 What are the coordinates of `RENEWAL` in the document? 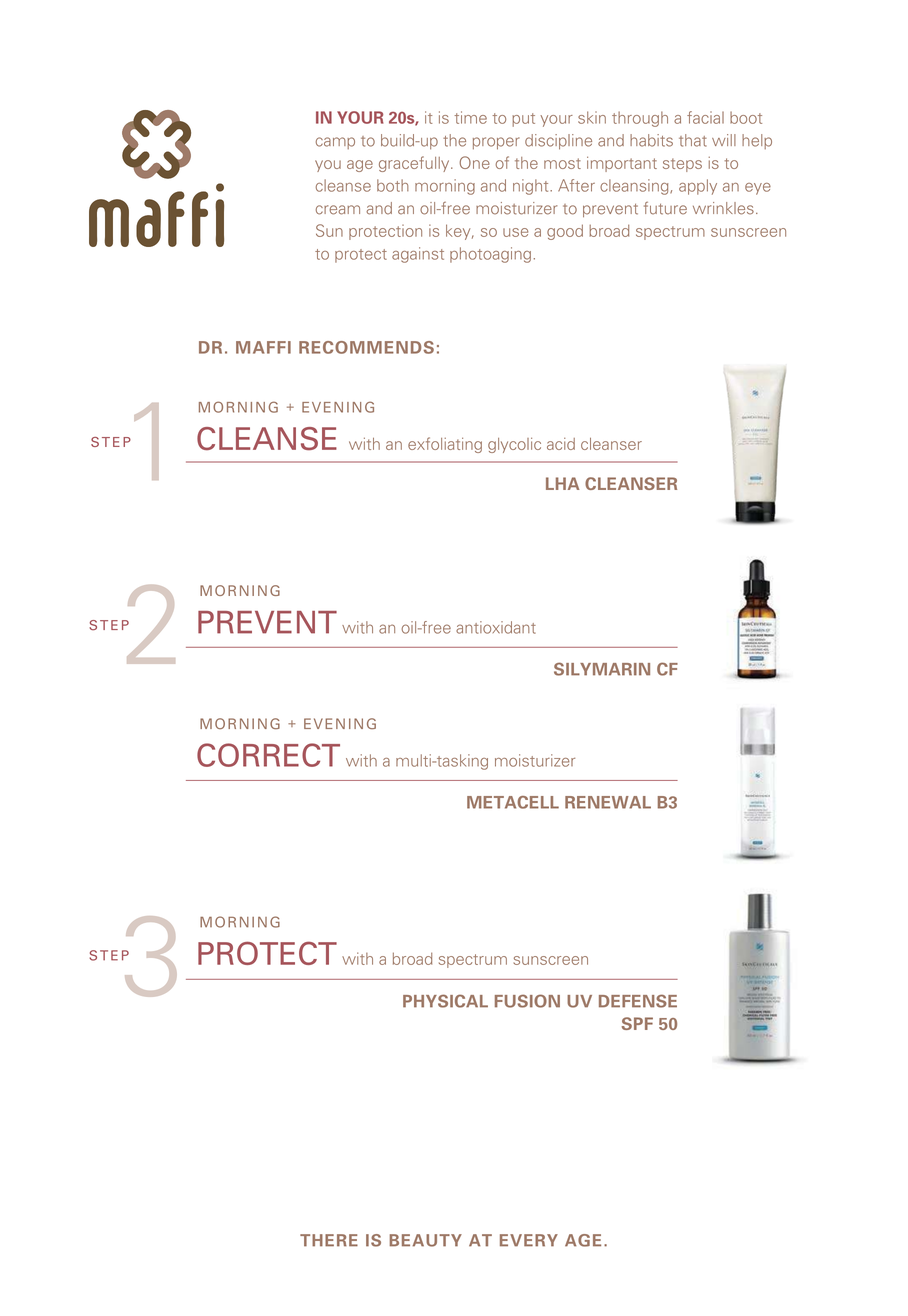 It's located at (608, 802).
